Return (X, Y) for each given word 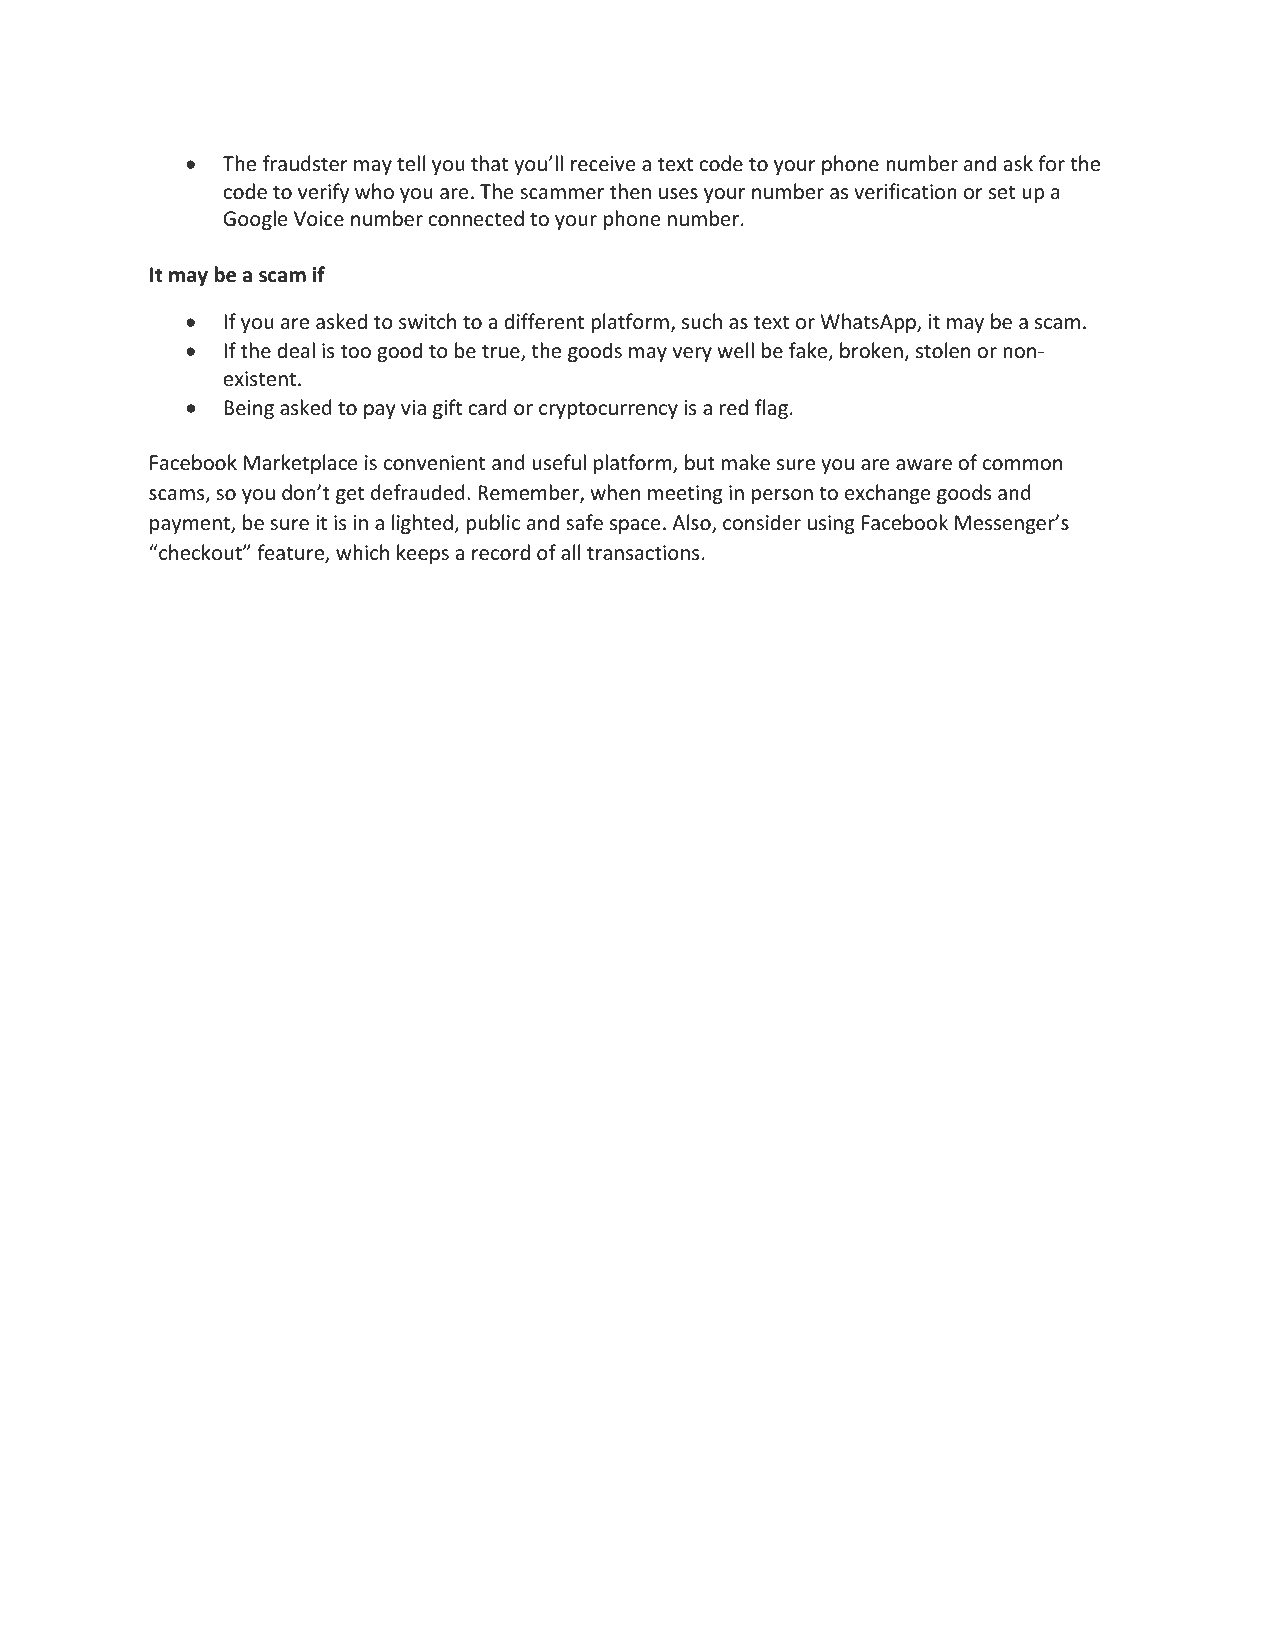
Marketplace (300, 464)
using (831, 524)
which (362, 552)
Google (255, 220)
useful (559, 462)
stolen (943, 350)
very (692, 354)
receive (603, 164)
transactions (643, 552)
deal (296, 350)
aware (924, 465)
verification (905, 191)
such (702, 321)
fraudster (305, 163)
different (544, 321)
